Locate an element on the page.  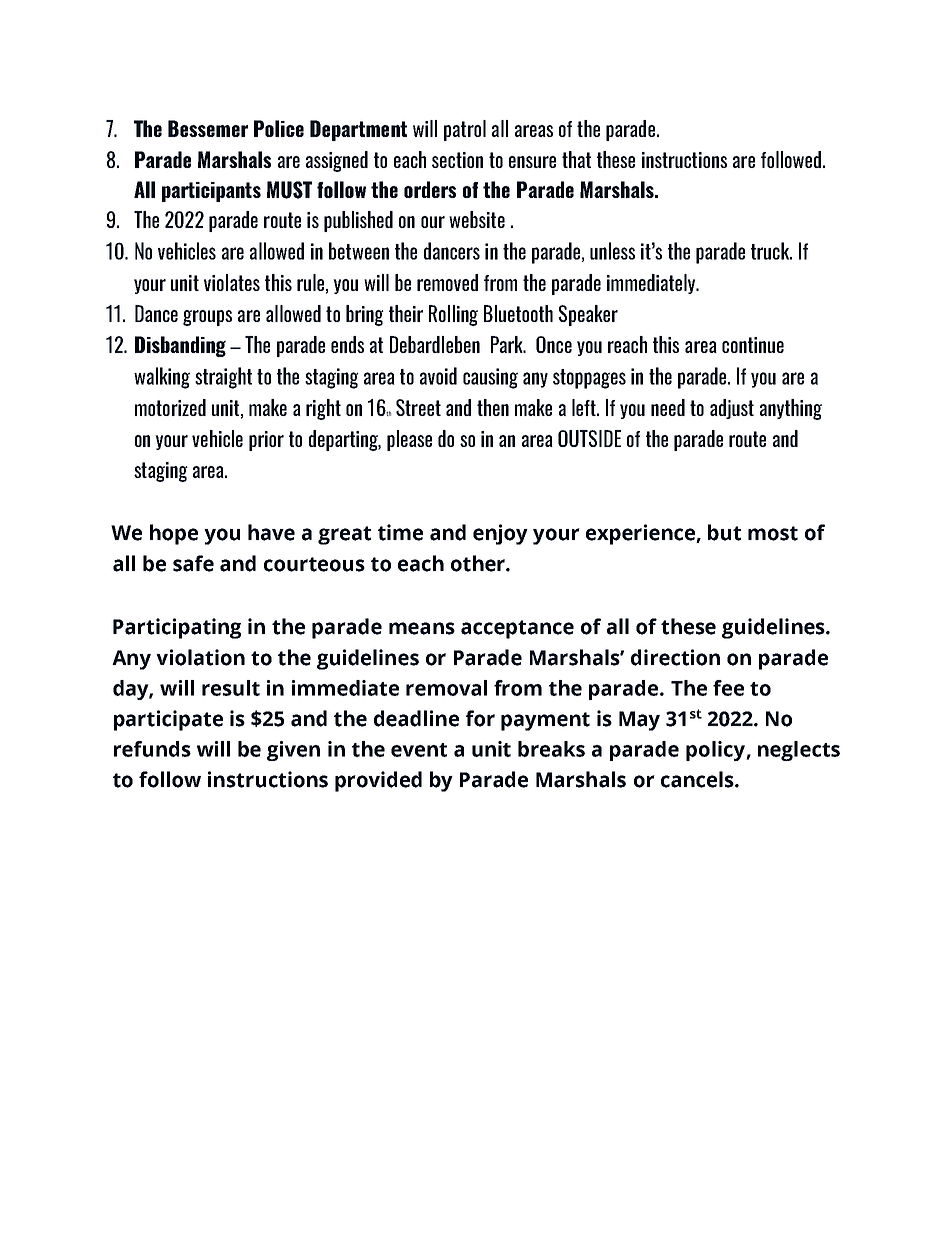
event is located at coordinates (419, 750).
